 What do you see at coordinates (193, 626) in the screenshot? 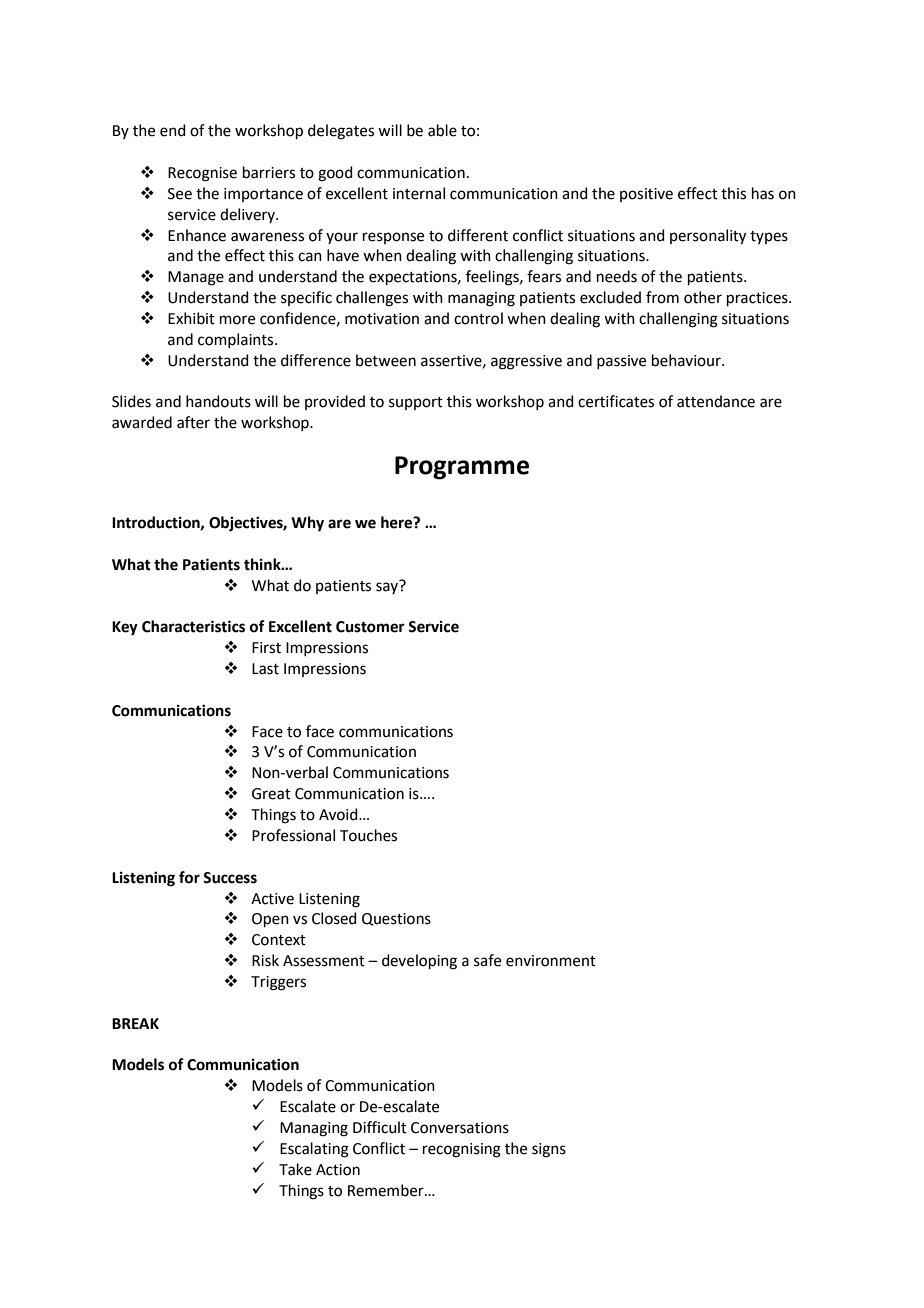
I see `Characteristics` at bounding box center [193, 626].
